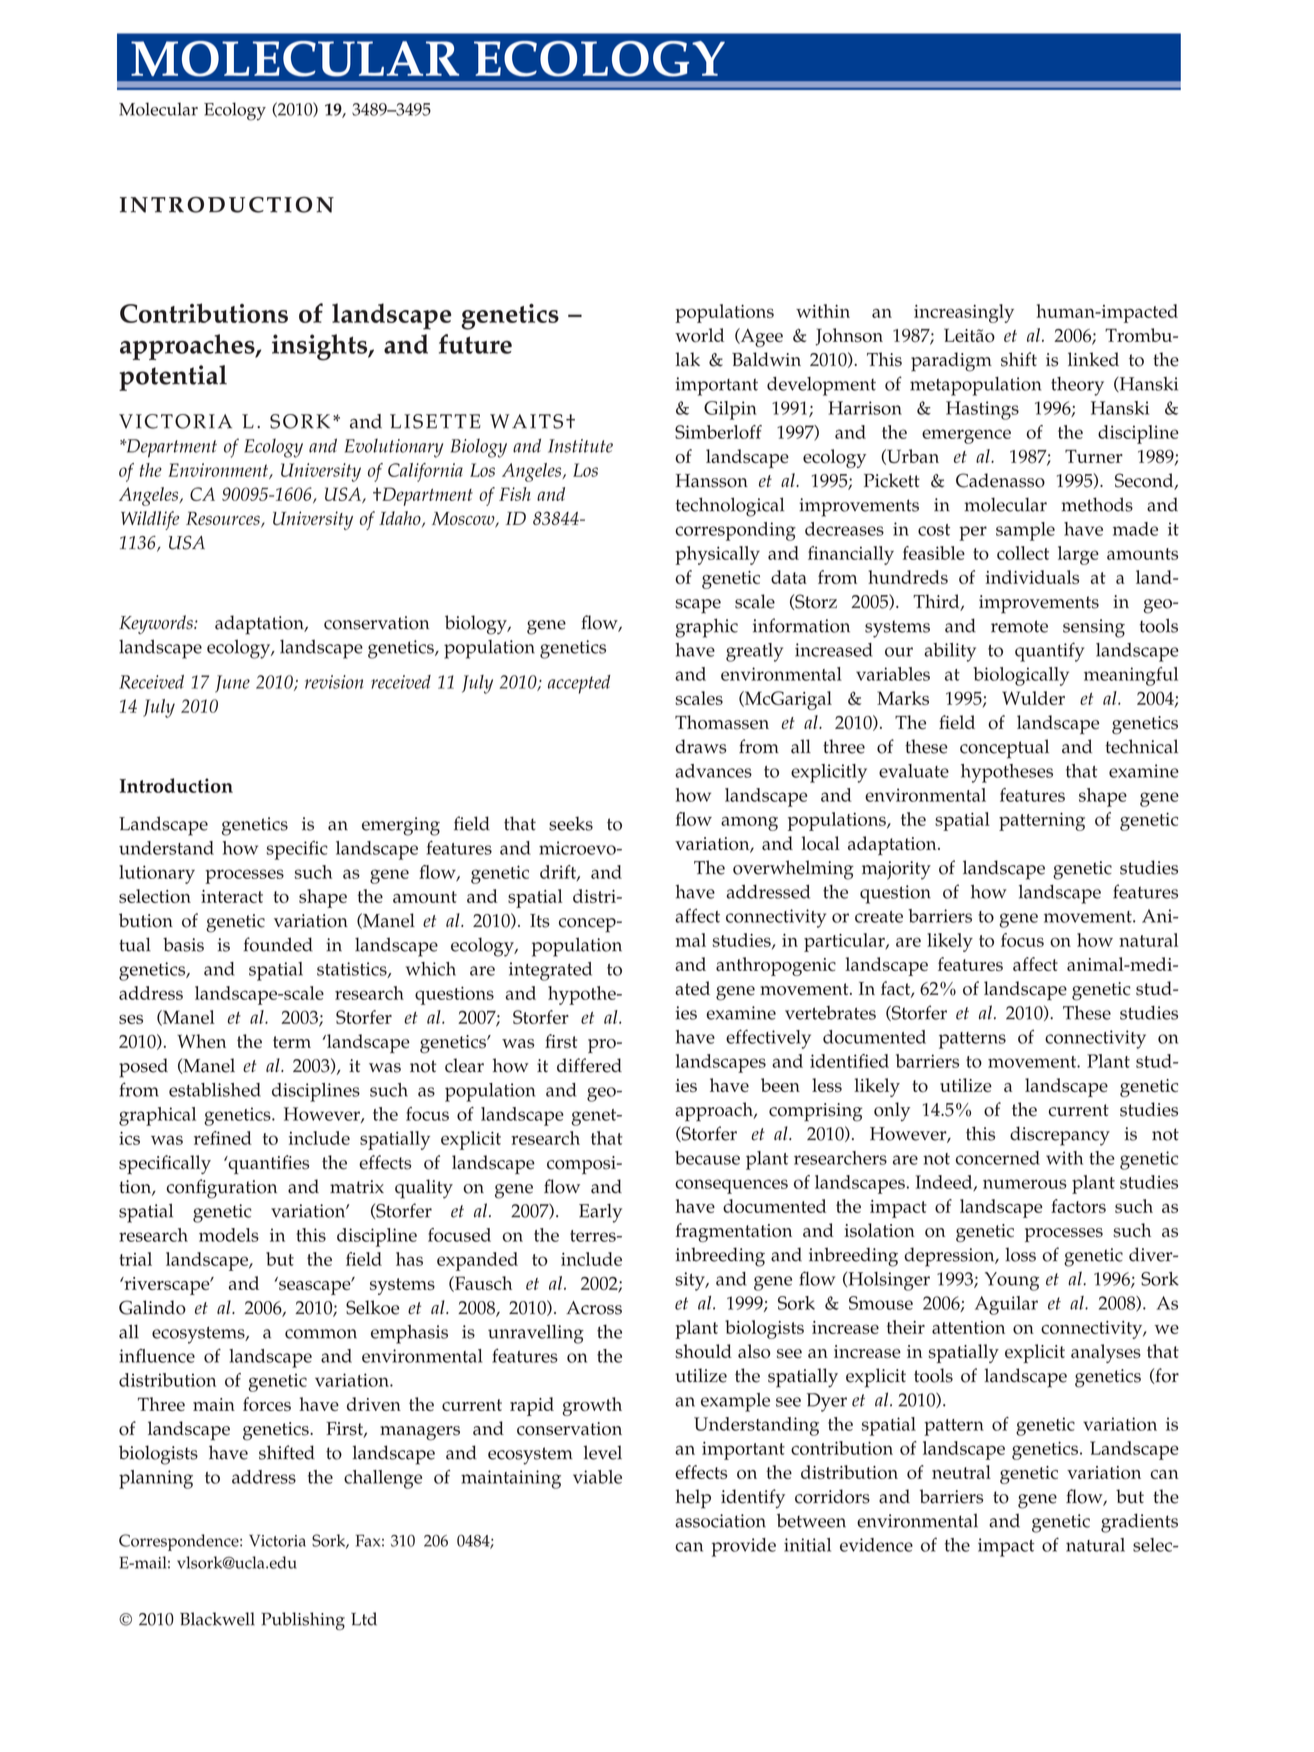 This screenshot has width=1314, height=1752. I want to click on potential, so click(173, 378).
